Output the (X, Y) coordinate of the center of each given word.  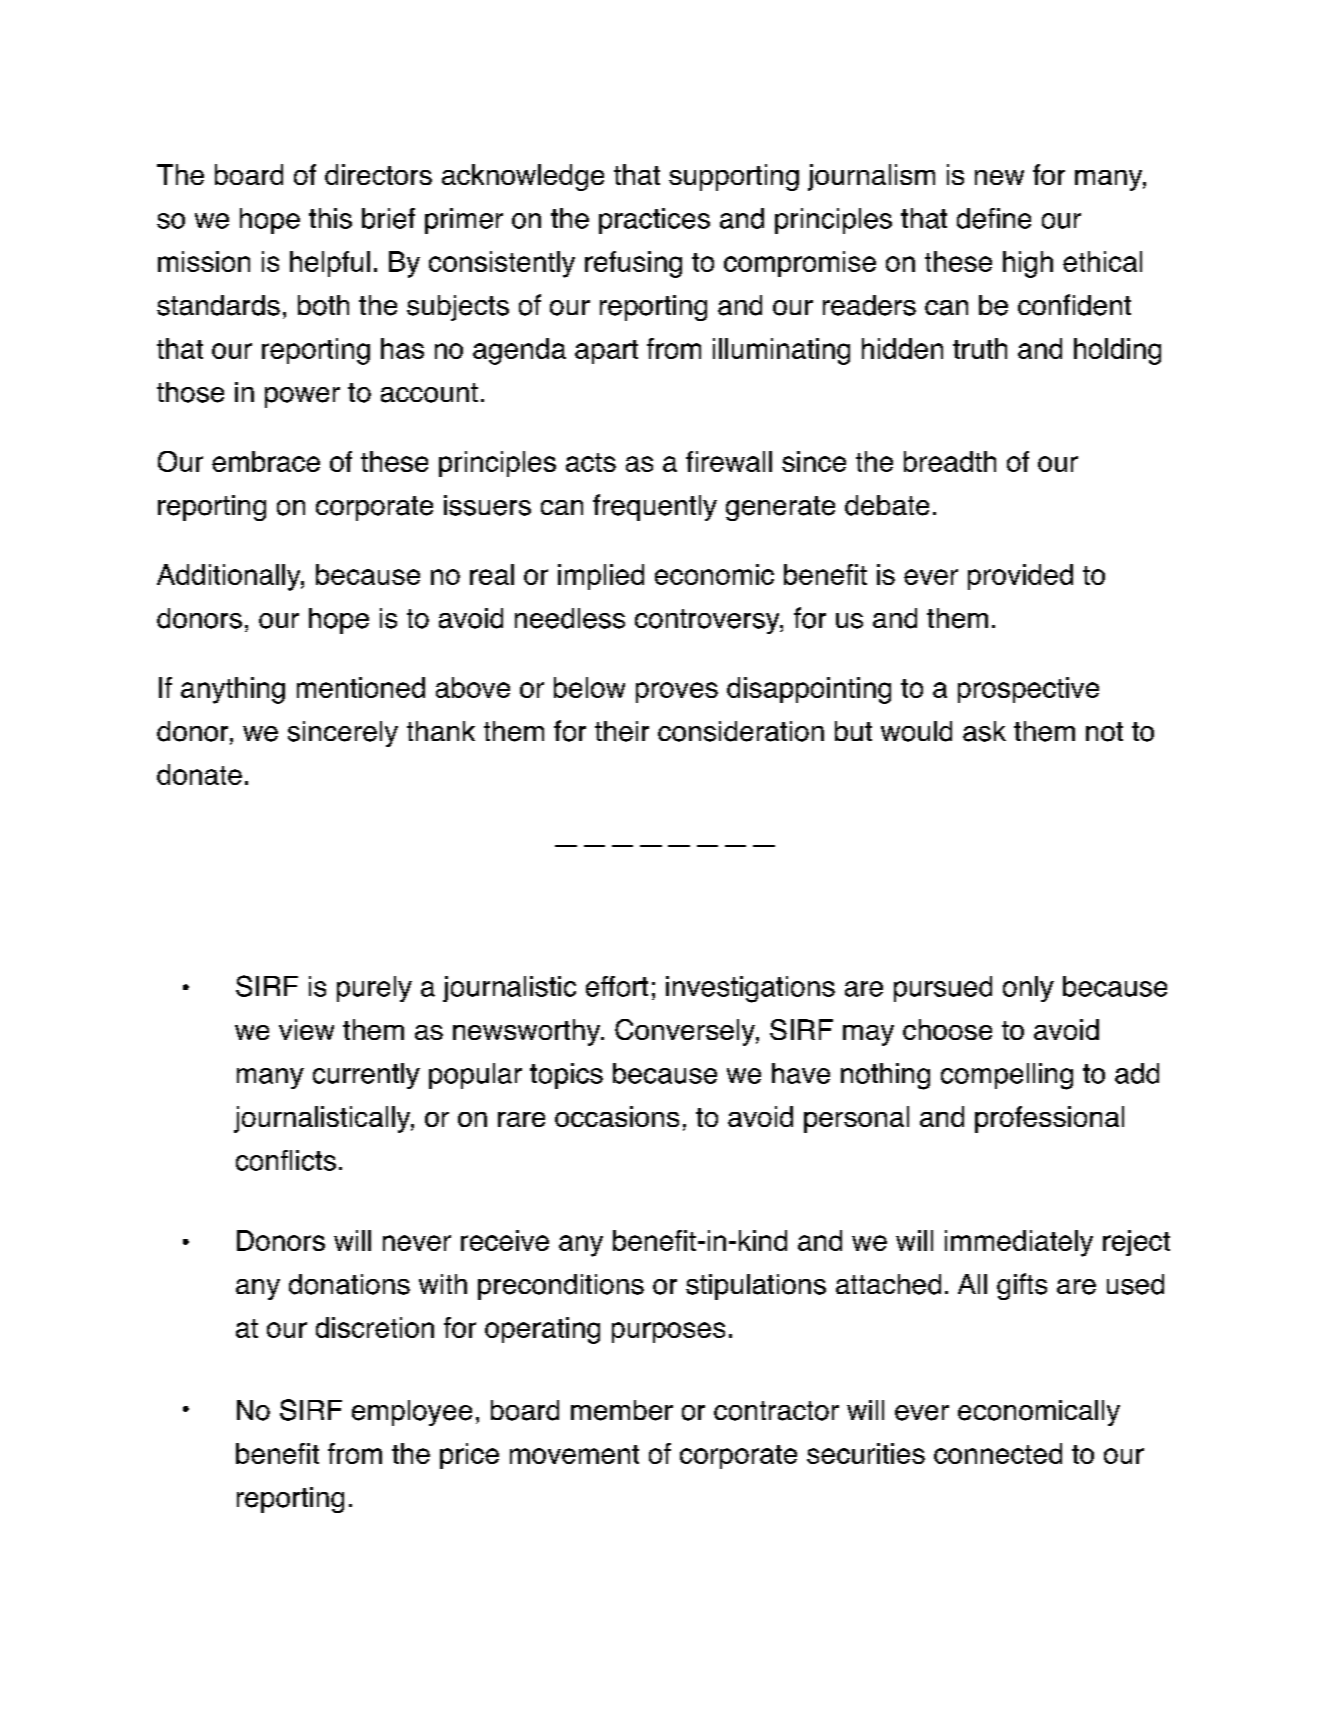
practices (654, 221)
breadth (950, 461)
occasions (617, 1116)
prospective (1028, 690)
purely (374, 989)
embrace (266, 461)
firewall (729, 461)
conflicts (286, 1160)
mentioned (361, 687)
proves (677, 692)
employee (412, 1413)
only (1028, 989)
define (994, 218)
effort (617, 986)
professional (1049, 1119)
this (330, 218)
